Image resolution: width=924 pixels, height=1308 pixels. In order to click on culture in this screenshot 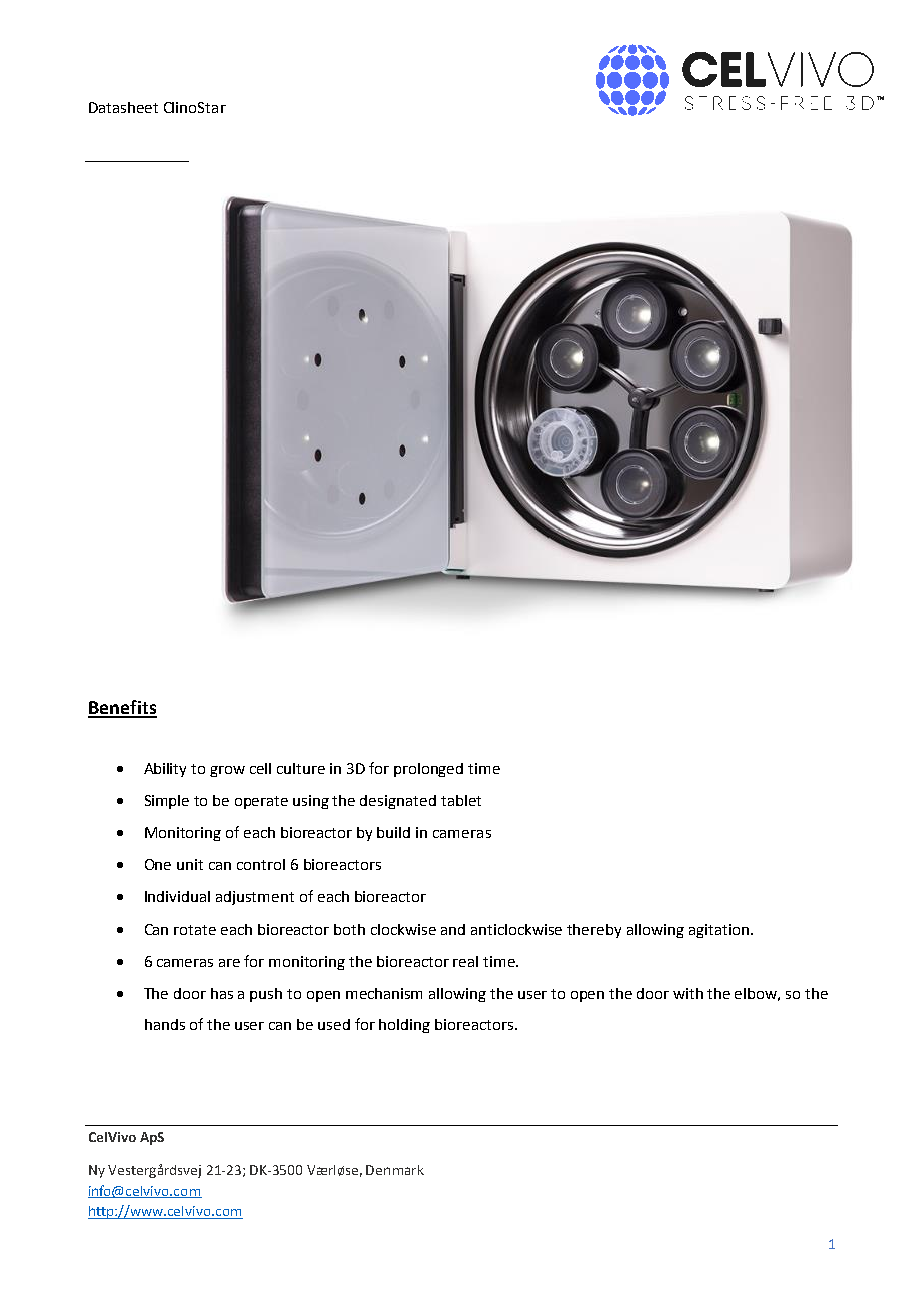, I will do `click(301, 768)`.
